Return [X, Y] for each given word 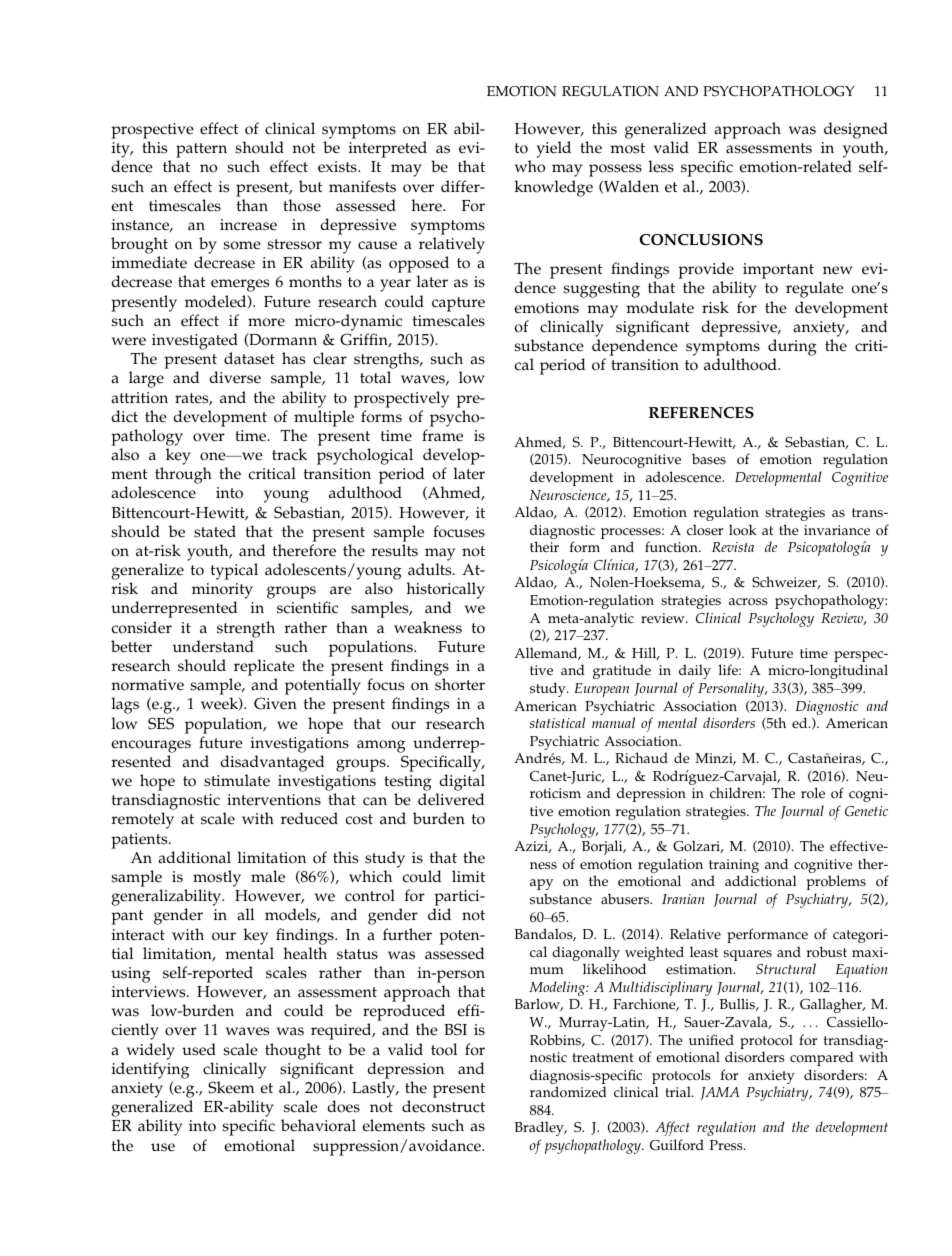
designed [856, 130]
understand [213, 646]
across [748, 602]
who [530, 166]
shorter [460, 684]
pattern [201, 150]
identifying [151, 1070]
